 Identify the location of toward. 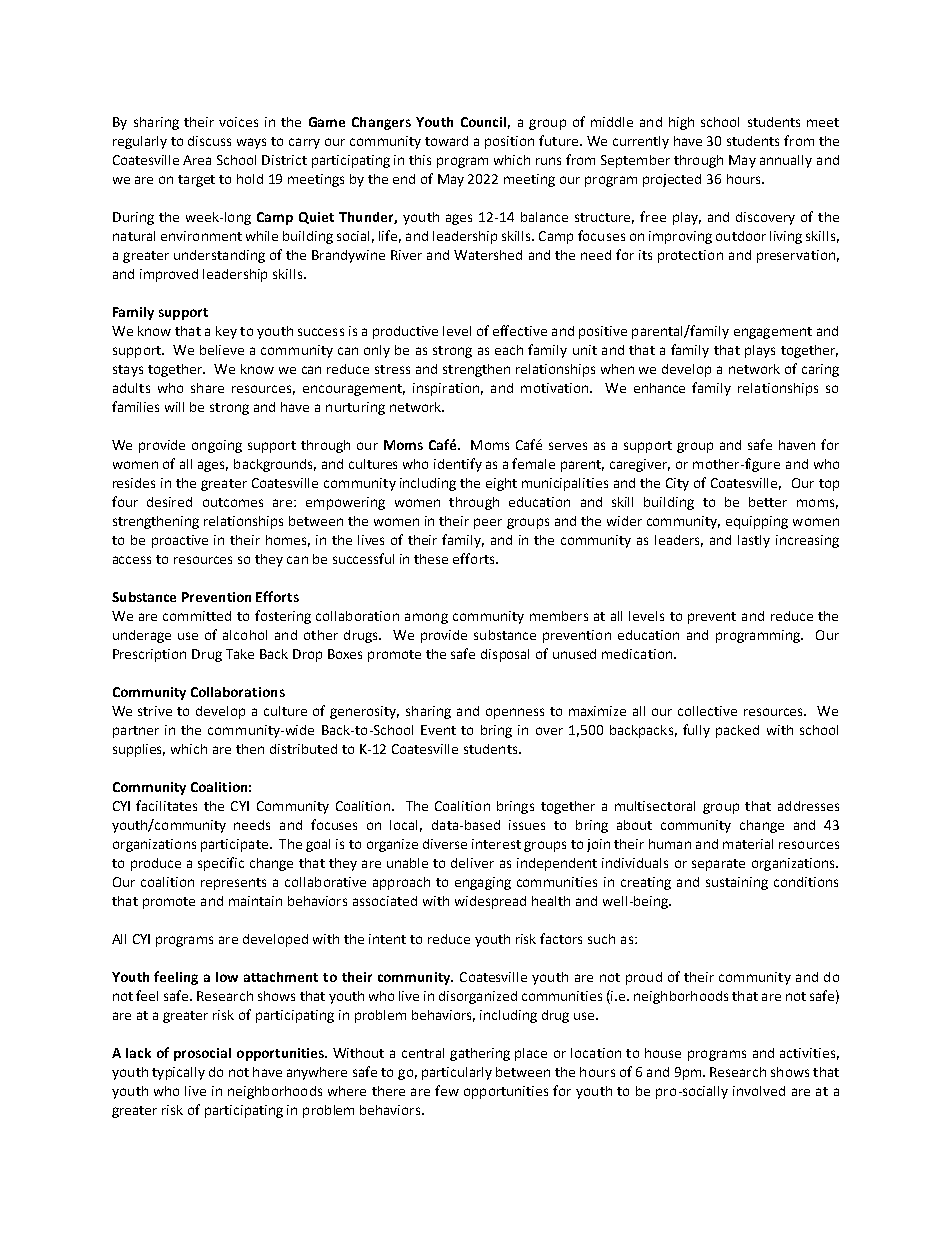
(446, 141).
